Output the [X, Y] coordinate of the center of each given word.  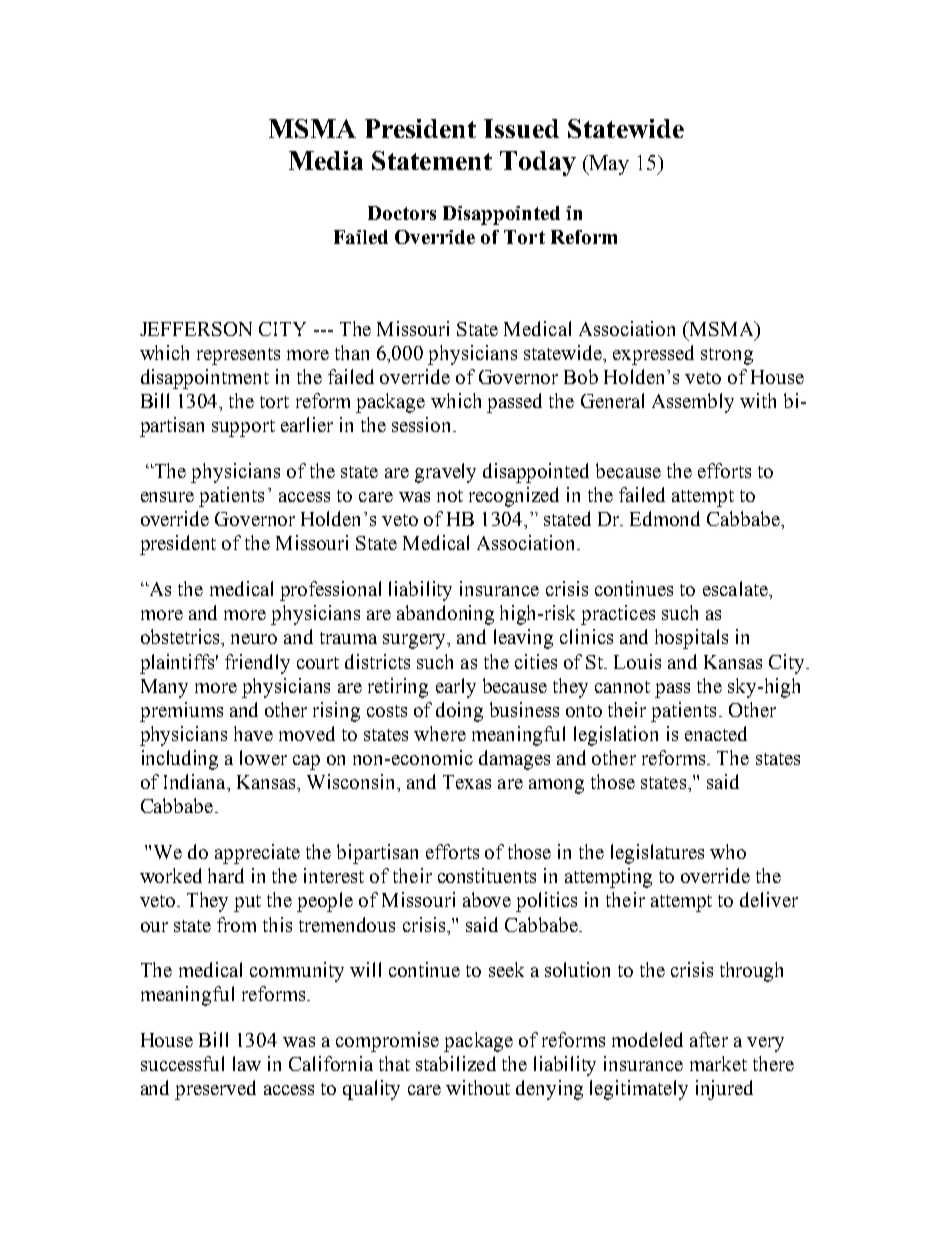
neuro [254, 639]
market [718, 1063]
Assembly [693, 403]
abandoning [445, 615]
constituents [487, 875]
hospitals [691, 639]
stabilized [456, 1063]
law [247, 1063]
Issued [521, 128]
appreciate [257, 854]
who [728, 851]
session [423, 424]
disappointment [205, 379]
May [608, 165]
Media [326, 160]
